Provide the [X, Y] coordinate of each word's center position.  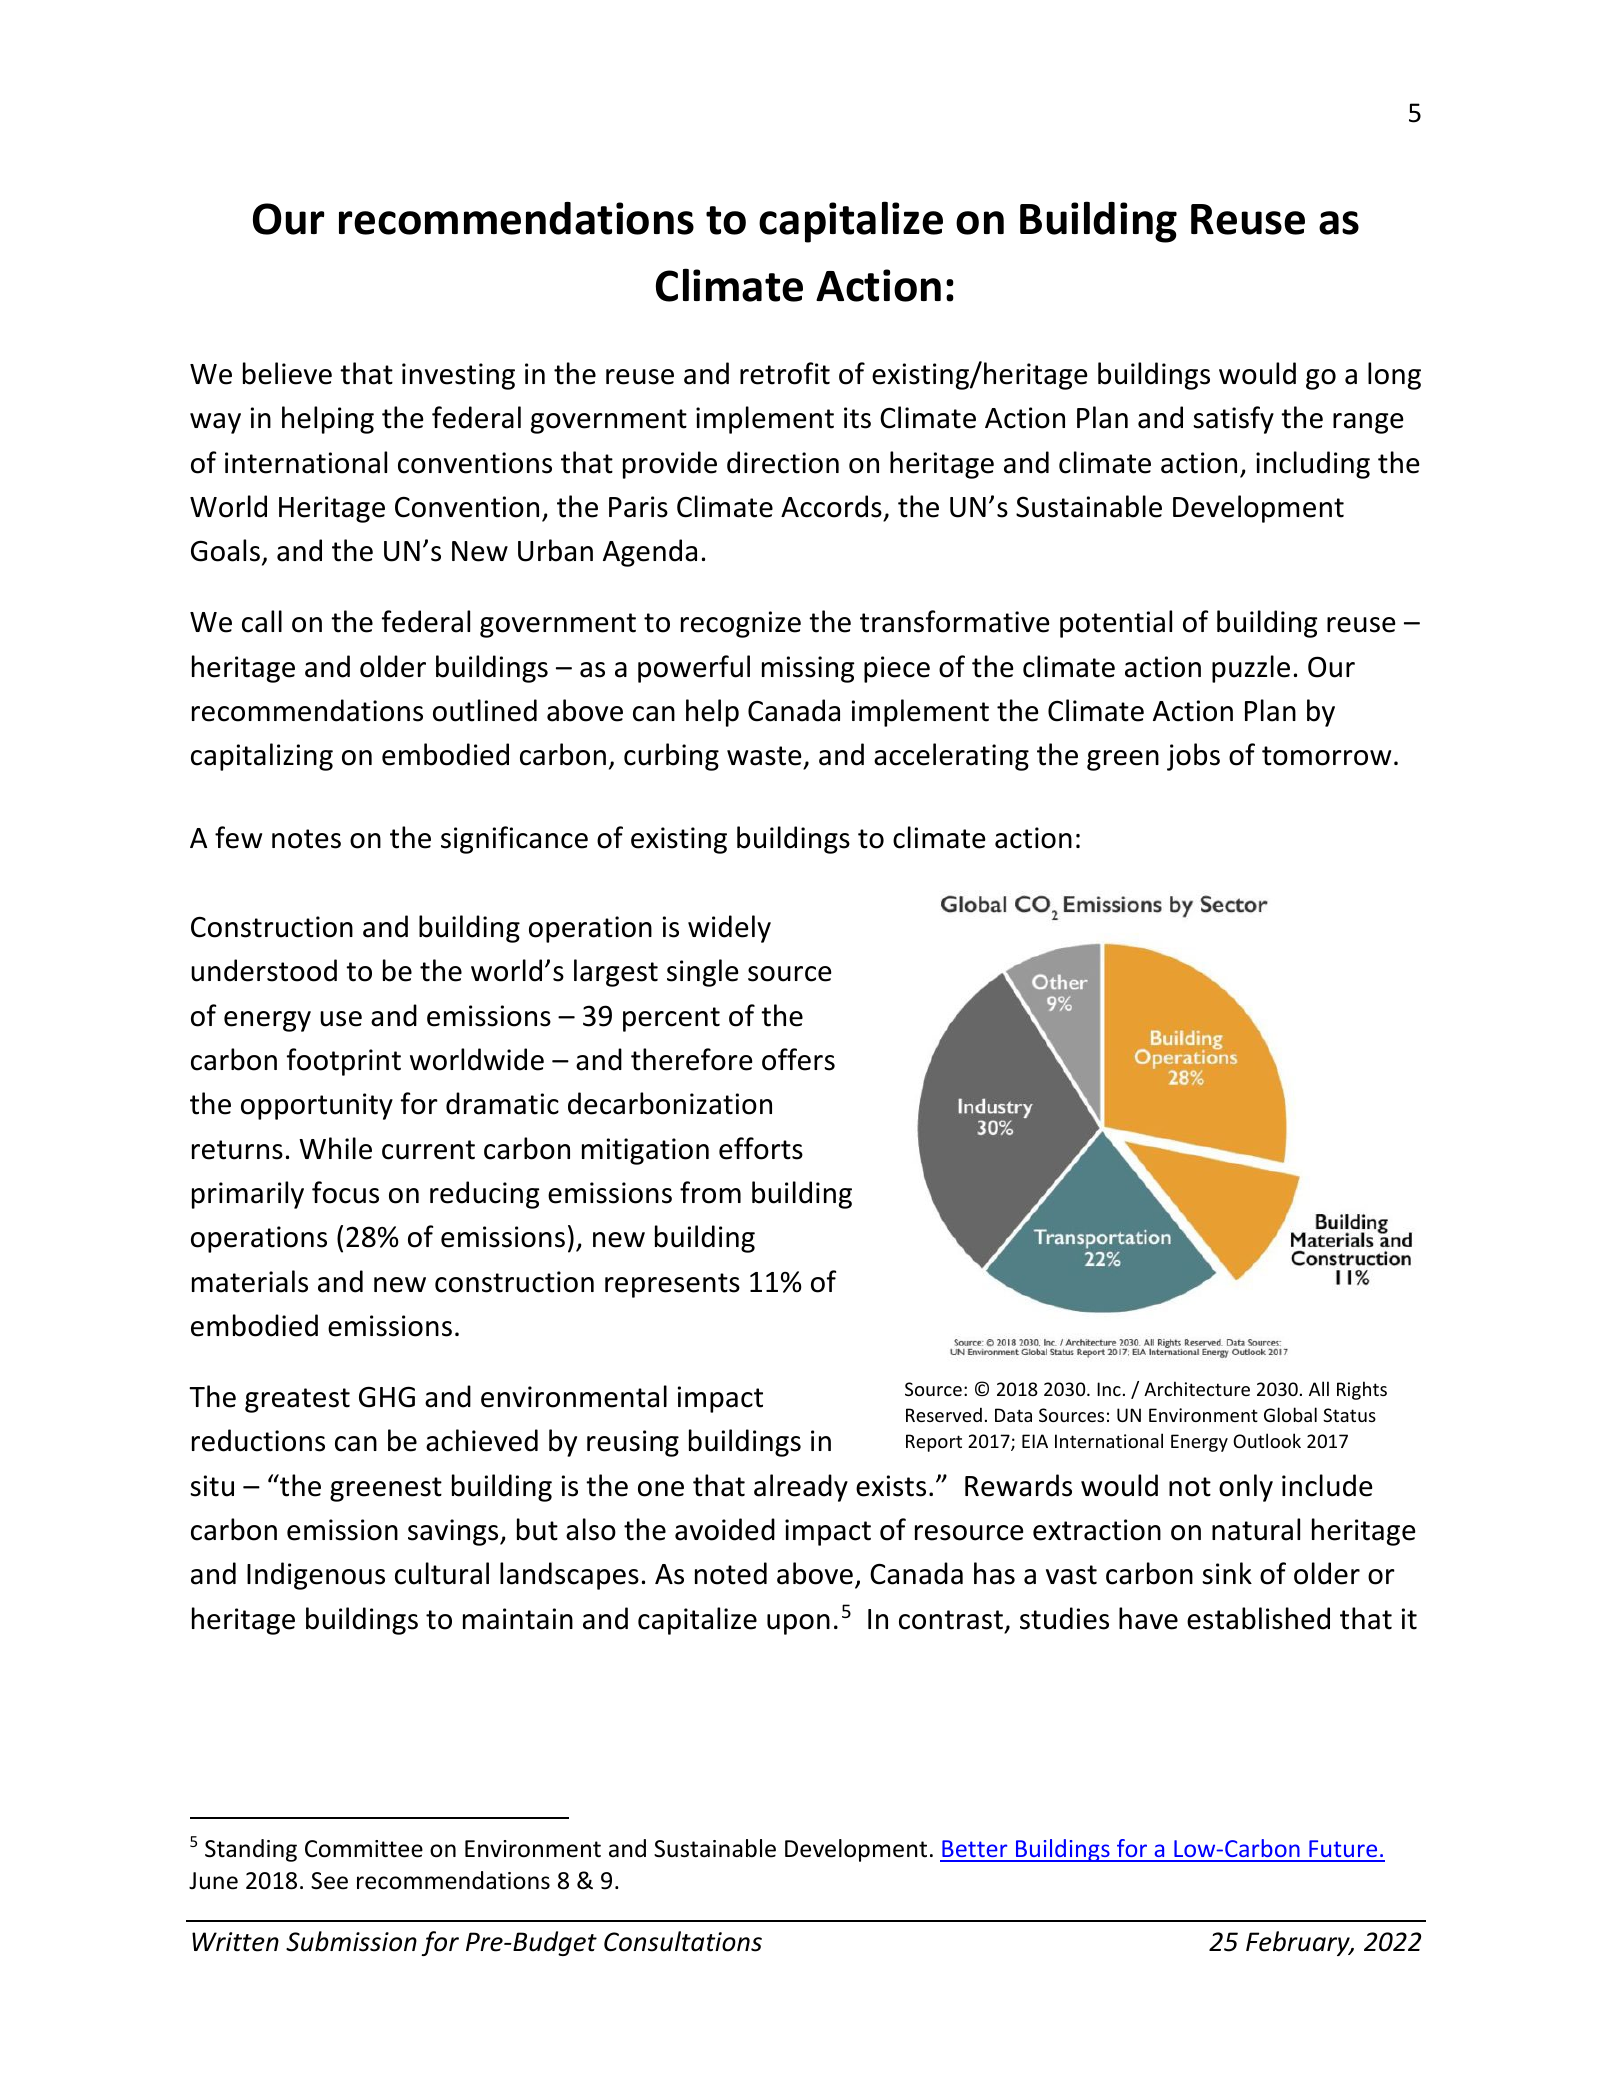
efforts [761, 1148]
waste [764, 756]
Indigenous [316, 1576]
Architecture [1197, 1388]
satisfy [1233, 420]
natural [1256, 1529]
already [801, 1488]
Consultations [683, 1941]
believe [287, 373]
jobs [1193, 757]
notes [306, 839]
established [1258, 1618]
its [857, 418]
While [335, 1148]
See [329, 1881]
